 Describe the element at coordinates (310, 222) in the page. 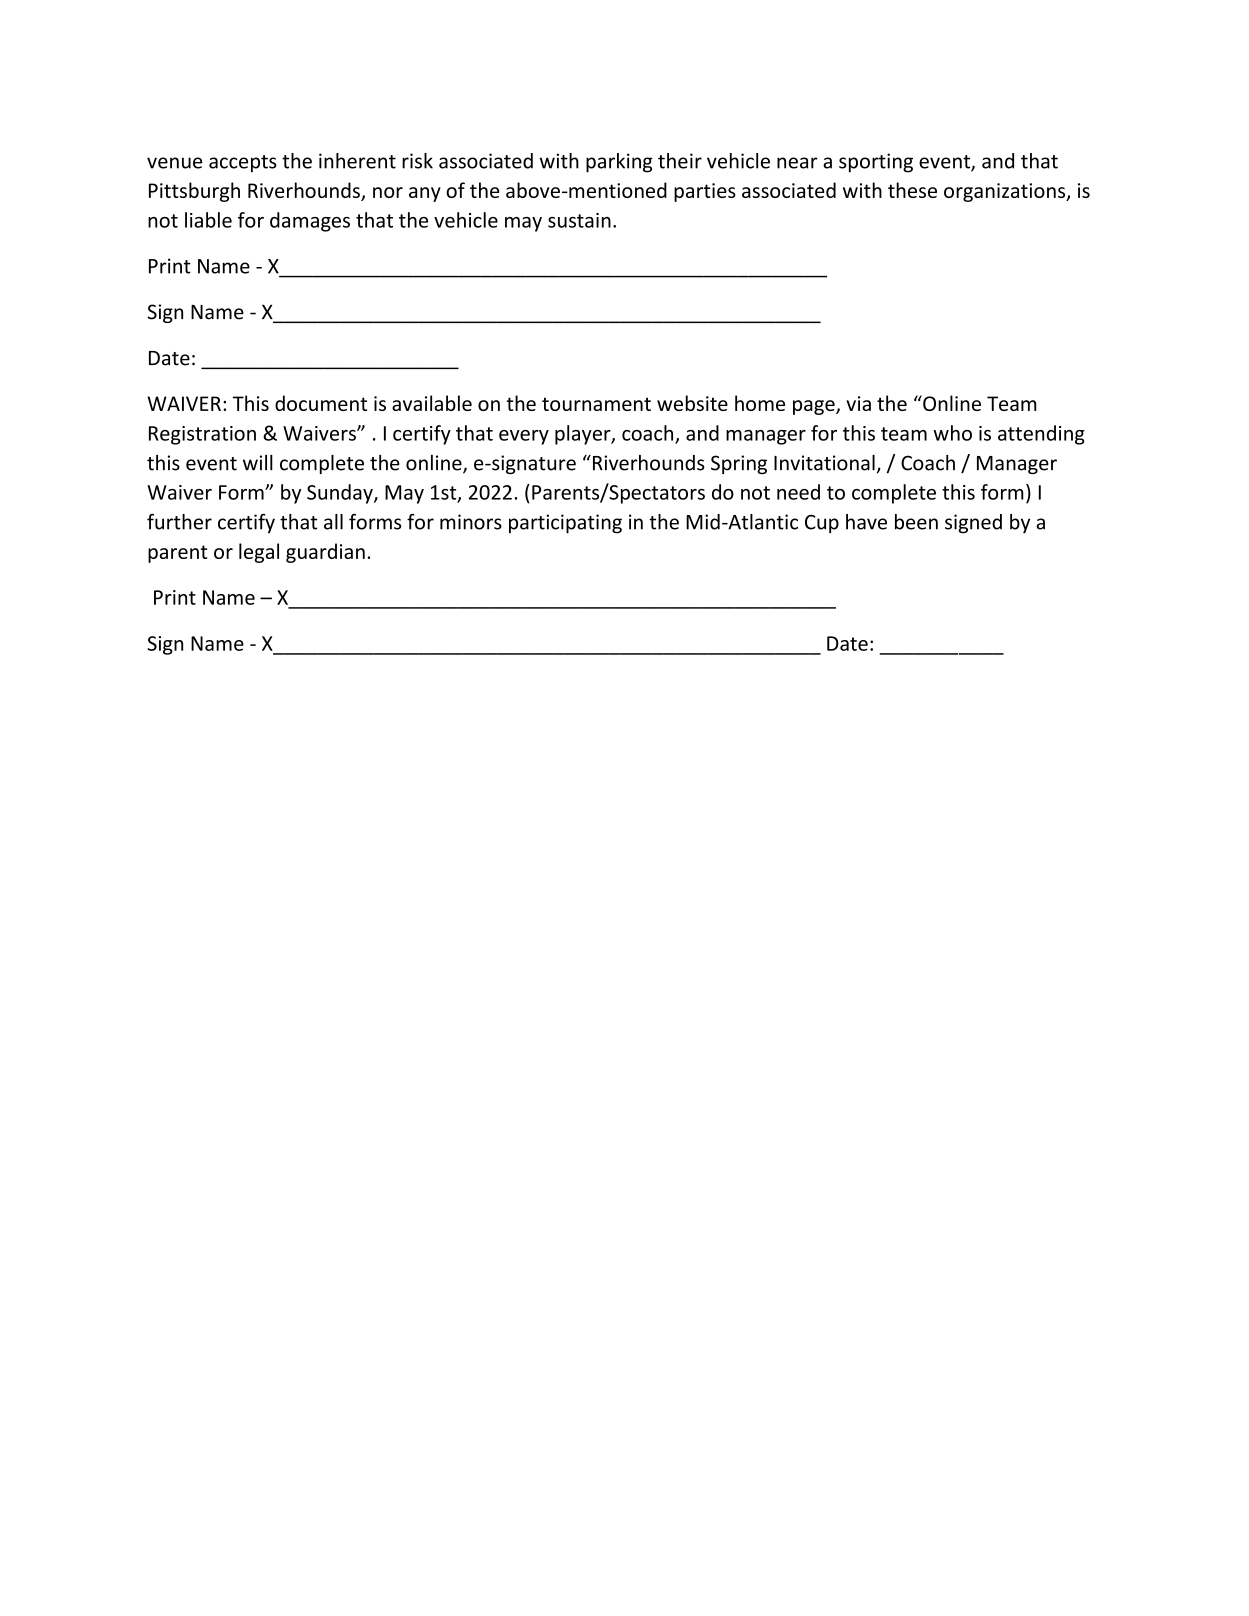

I see `damages` at that location.
